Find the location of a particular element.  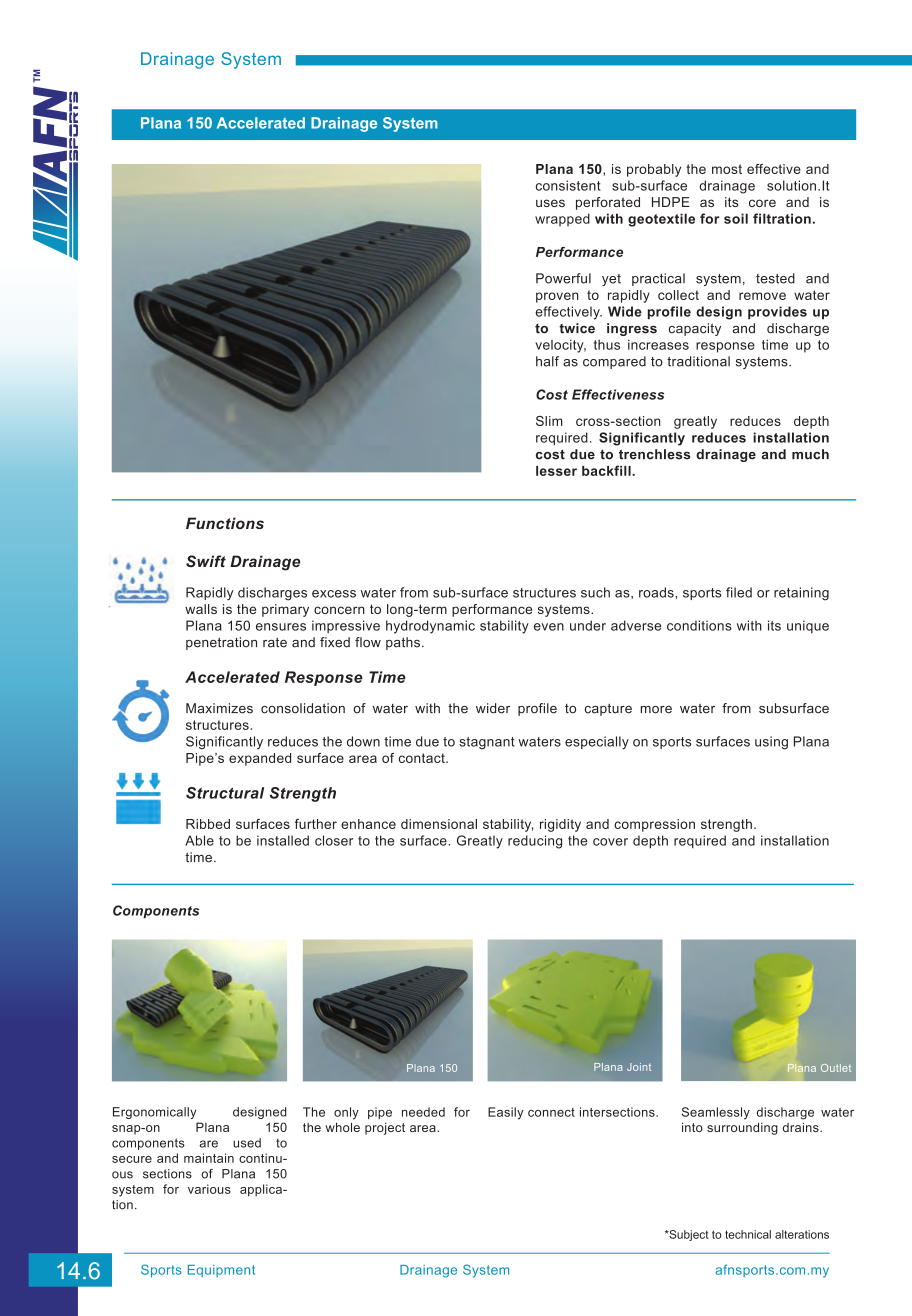

stagnant is located at coordinates (487, 743).
